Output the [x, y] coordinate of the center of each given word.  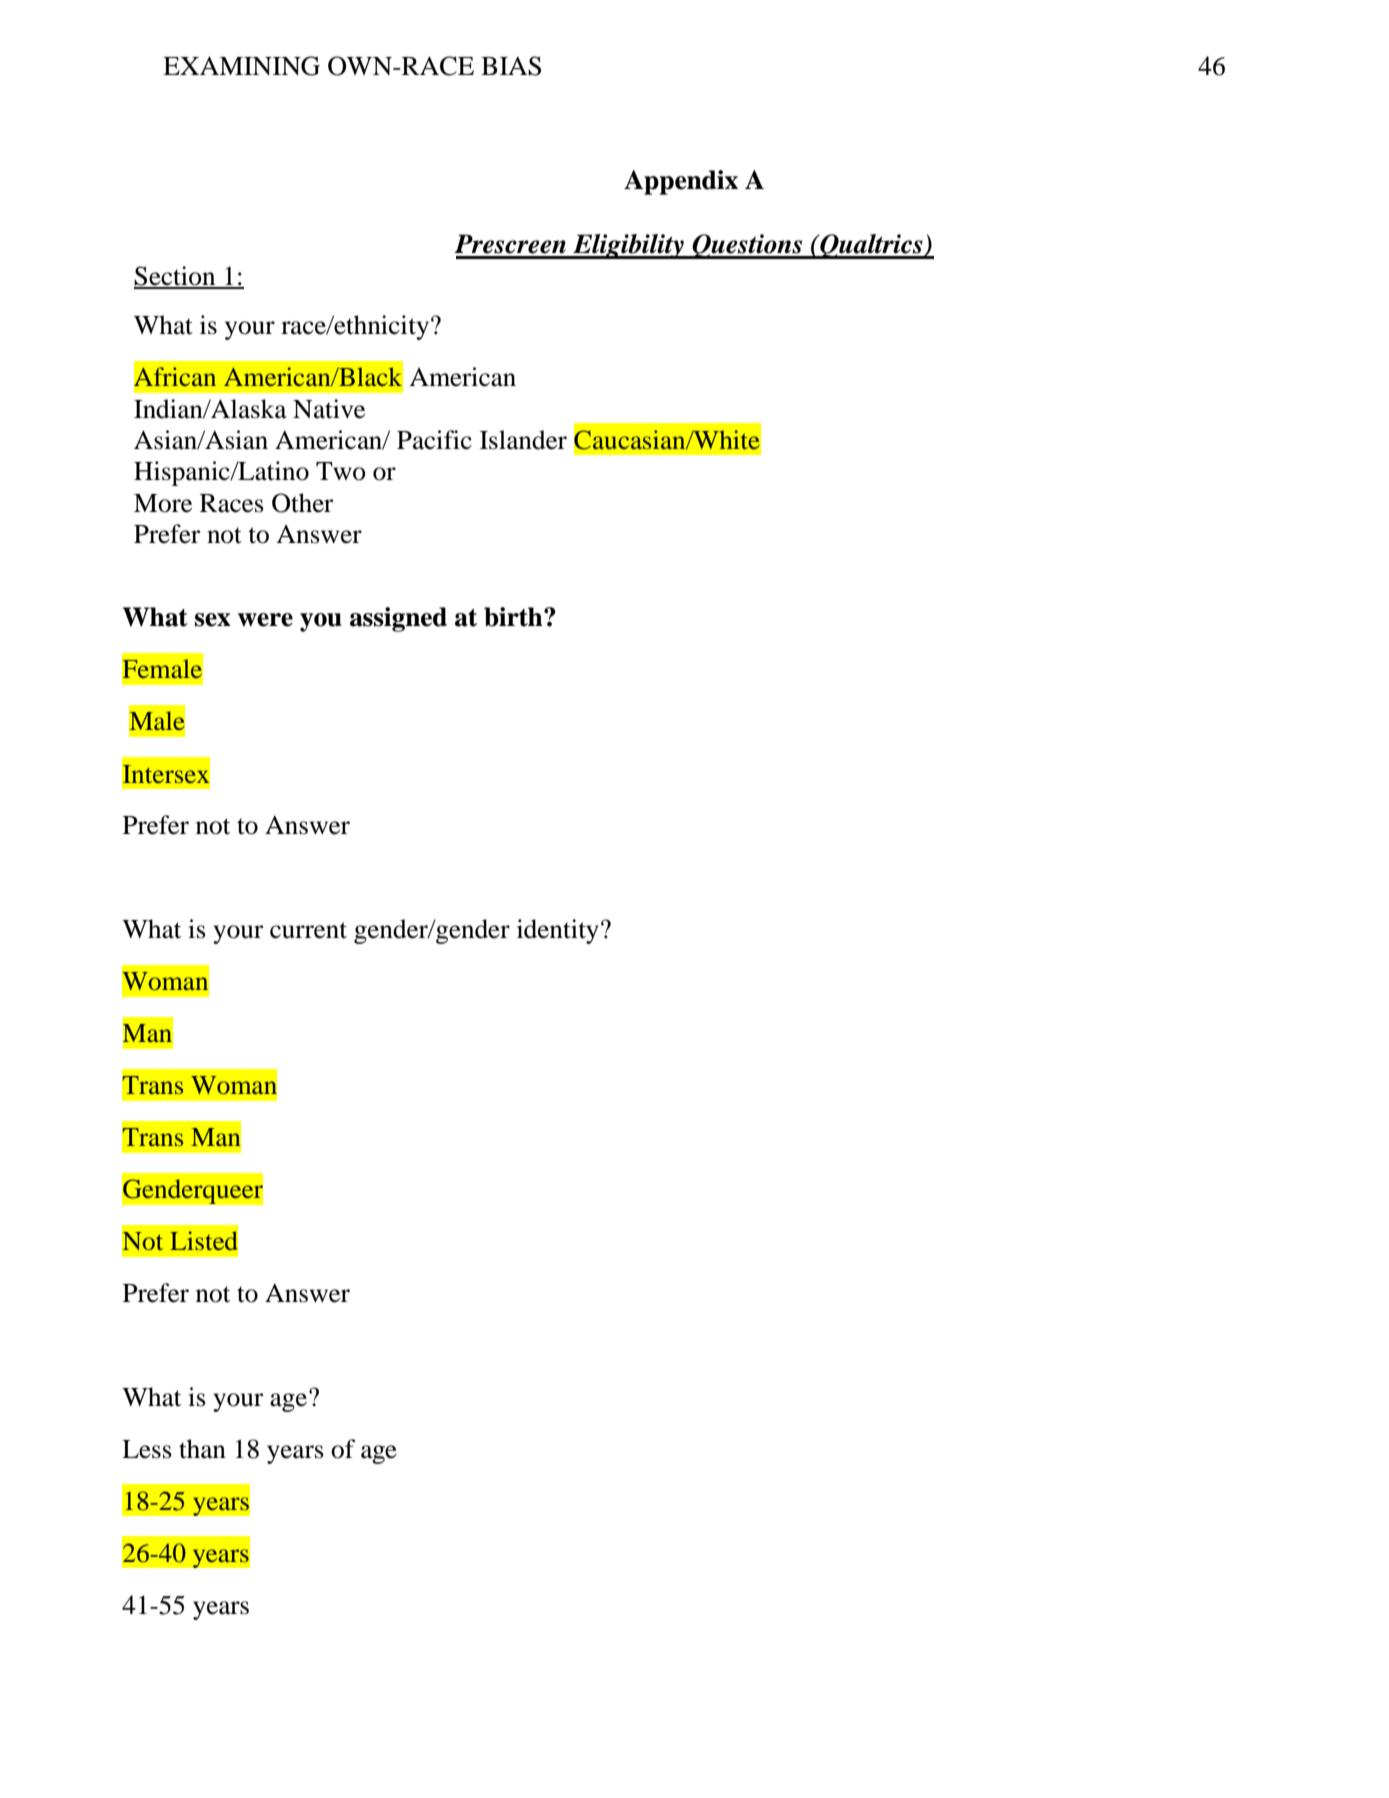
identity [558, 931]
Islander [523, 440]
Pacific [434, 440]
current [308, 930]
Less [147, 1449]
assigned [398, 619]
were [265, 620]
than [202, 1449]
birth [514, 617]
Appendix [681, 182]
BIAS [511, 66]
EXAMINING [241, 66]
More [163, 503]
